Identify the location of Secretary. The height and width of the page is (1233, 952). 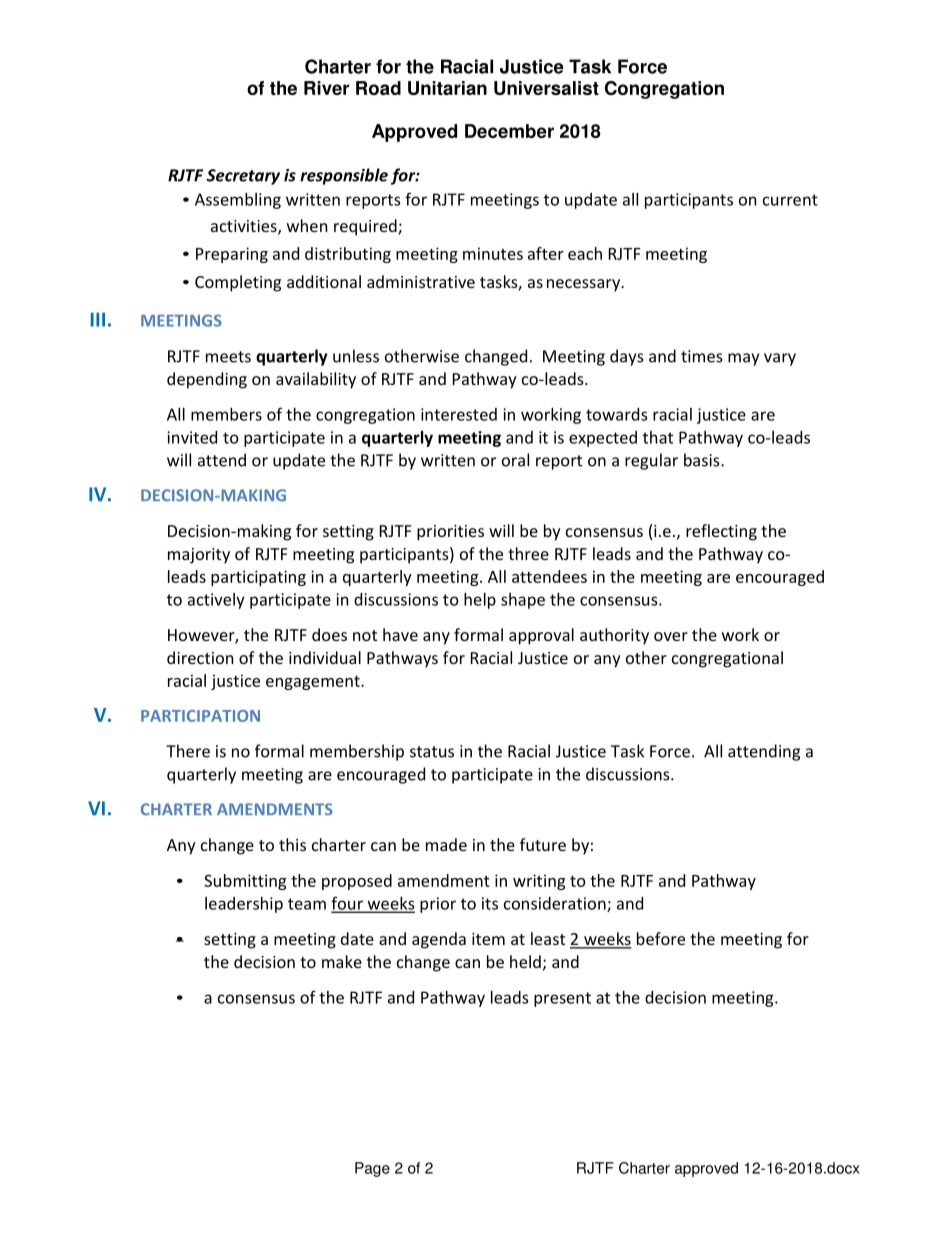
(243, 177).
